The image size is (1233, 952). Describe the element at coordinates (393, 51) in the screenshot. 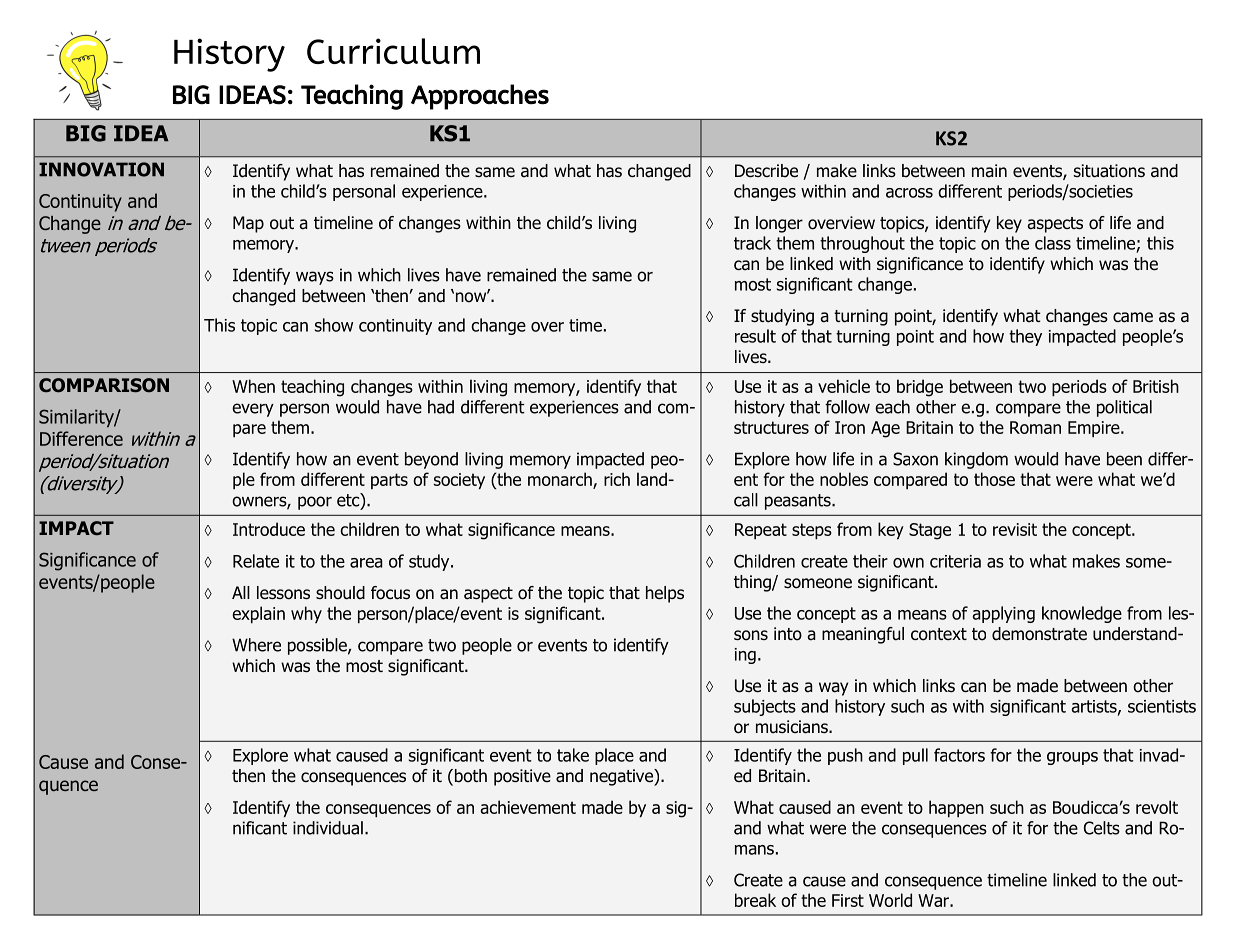

I see `Curriculum` at that location.
